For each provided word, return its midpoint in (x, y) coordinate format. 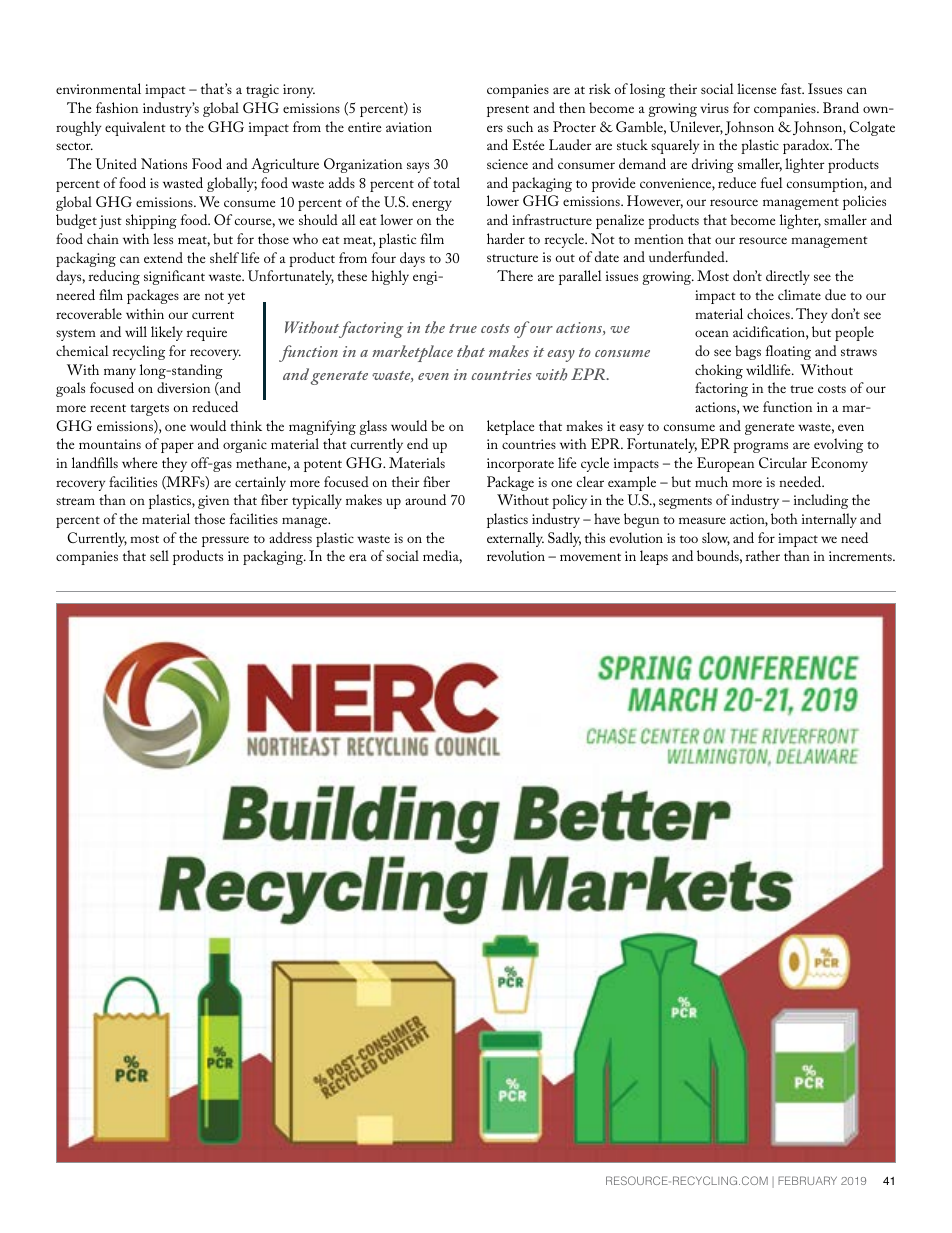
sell (159, 555)
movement (590, 557)
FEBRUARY (807, 1180)
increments (861, 556)
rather (763, 555)
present (508, 111)
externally (515, 539)
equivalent (135, 128)
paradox (807, 146)
